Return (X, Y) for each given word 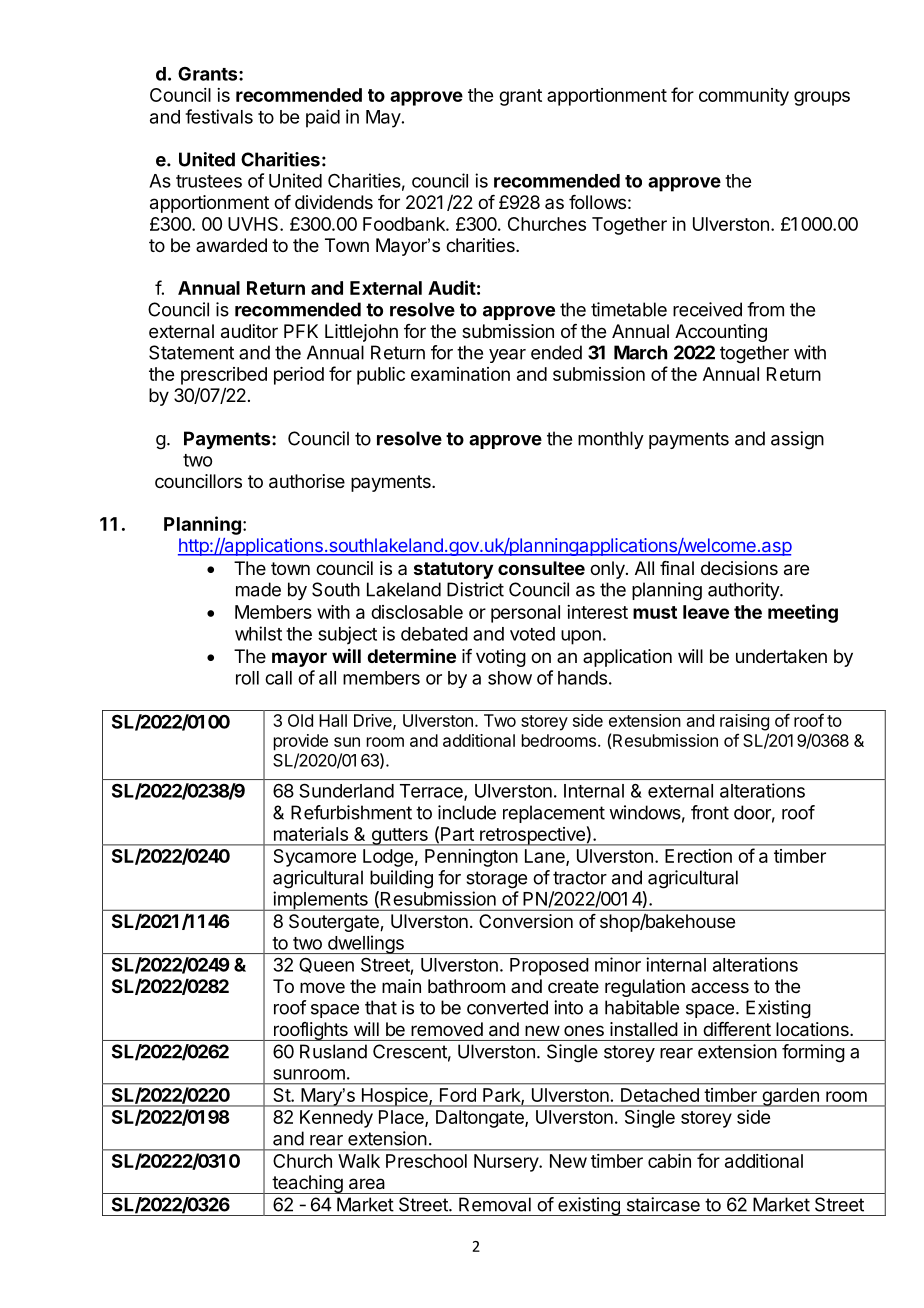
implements (320, 901)
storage (496, 880)
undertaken (781, 656)
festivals (219, 116)
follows (597, 202)
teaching (307, 1184)
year (507, 356)
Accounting (721, 333)
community (744, 97)
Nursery (507, 1163)
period (299, 376)
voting (501, 658)
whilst (258, 633)
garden (790, 1097)
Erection (698, 856)
